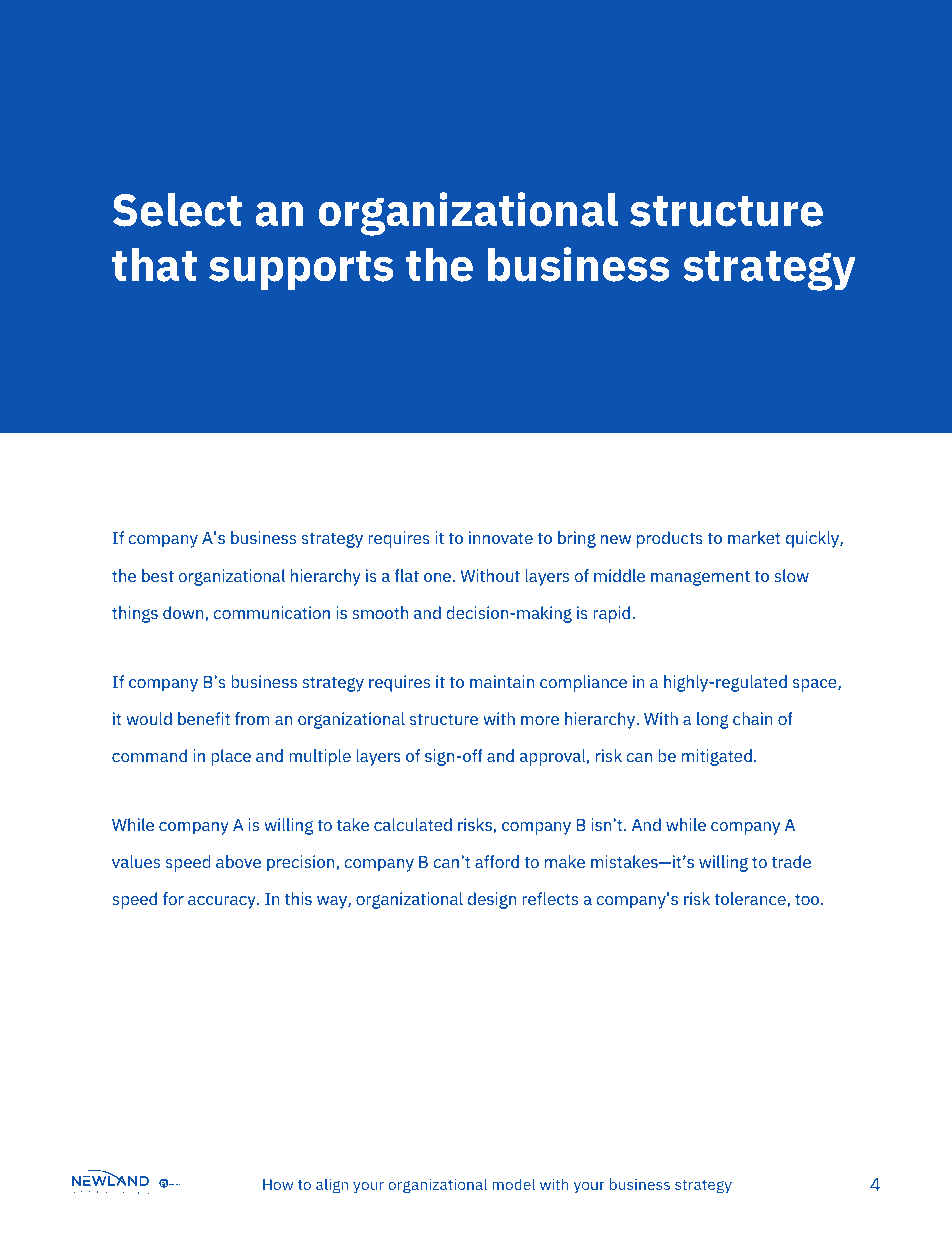 The height and width of the screenshot is (1233, 952). Describe the element at coordinates (301, 270) in the screenshot. I see `supports` at that location.
